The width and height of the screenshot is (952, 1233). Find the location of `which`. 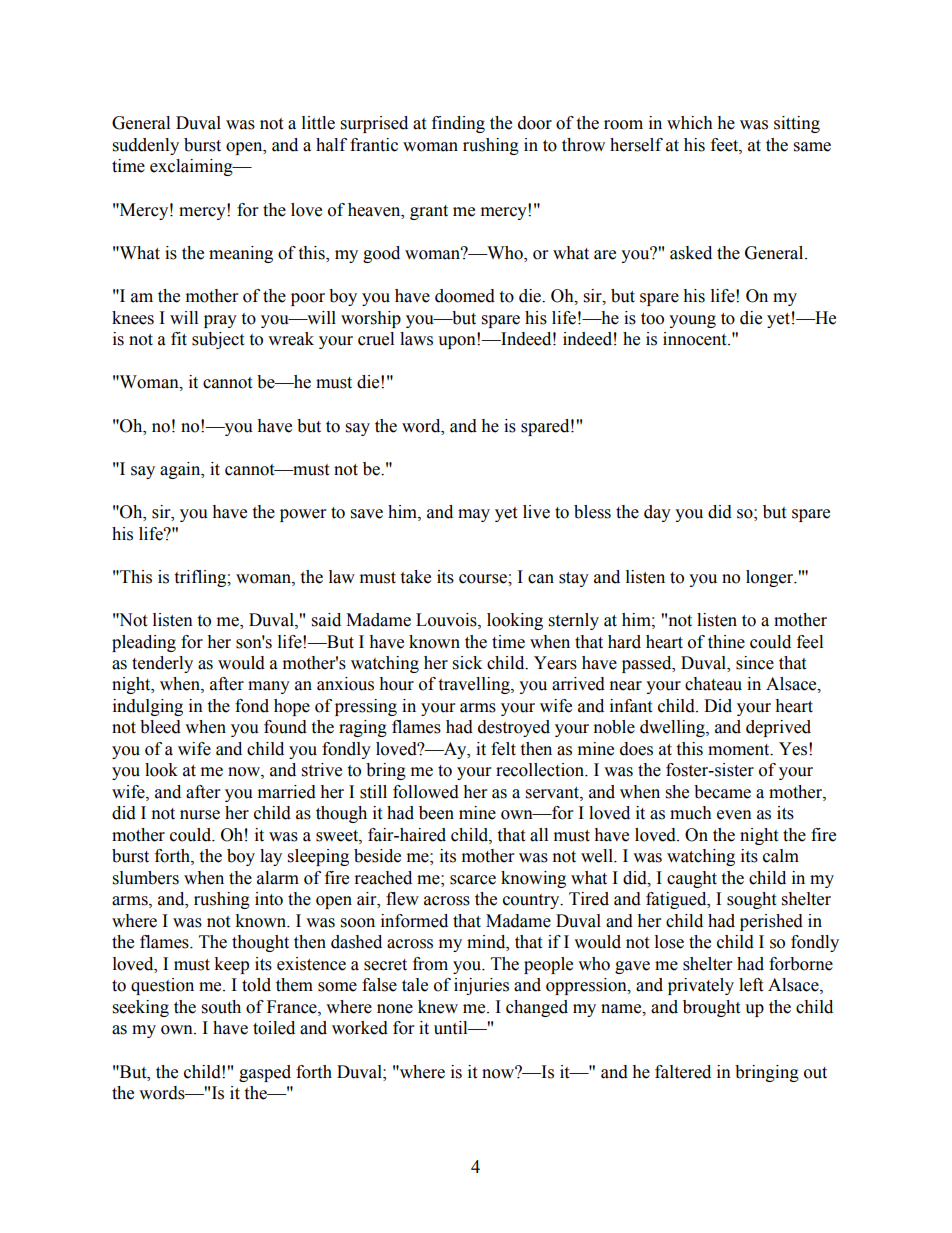

which is located at coordinates (690, 123).
